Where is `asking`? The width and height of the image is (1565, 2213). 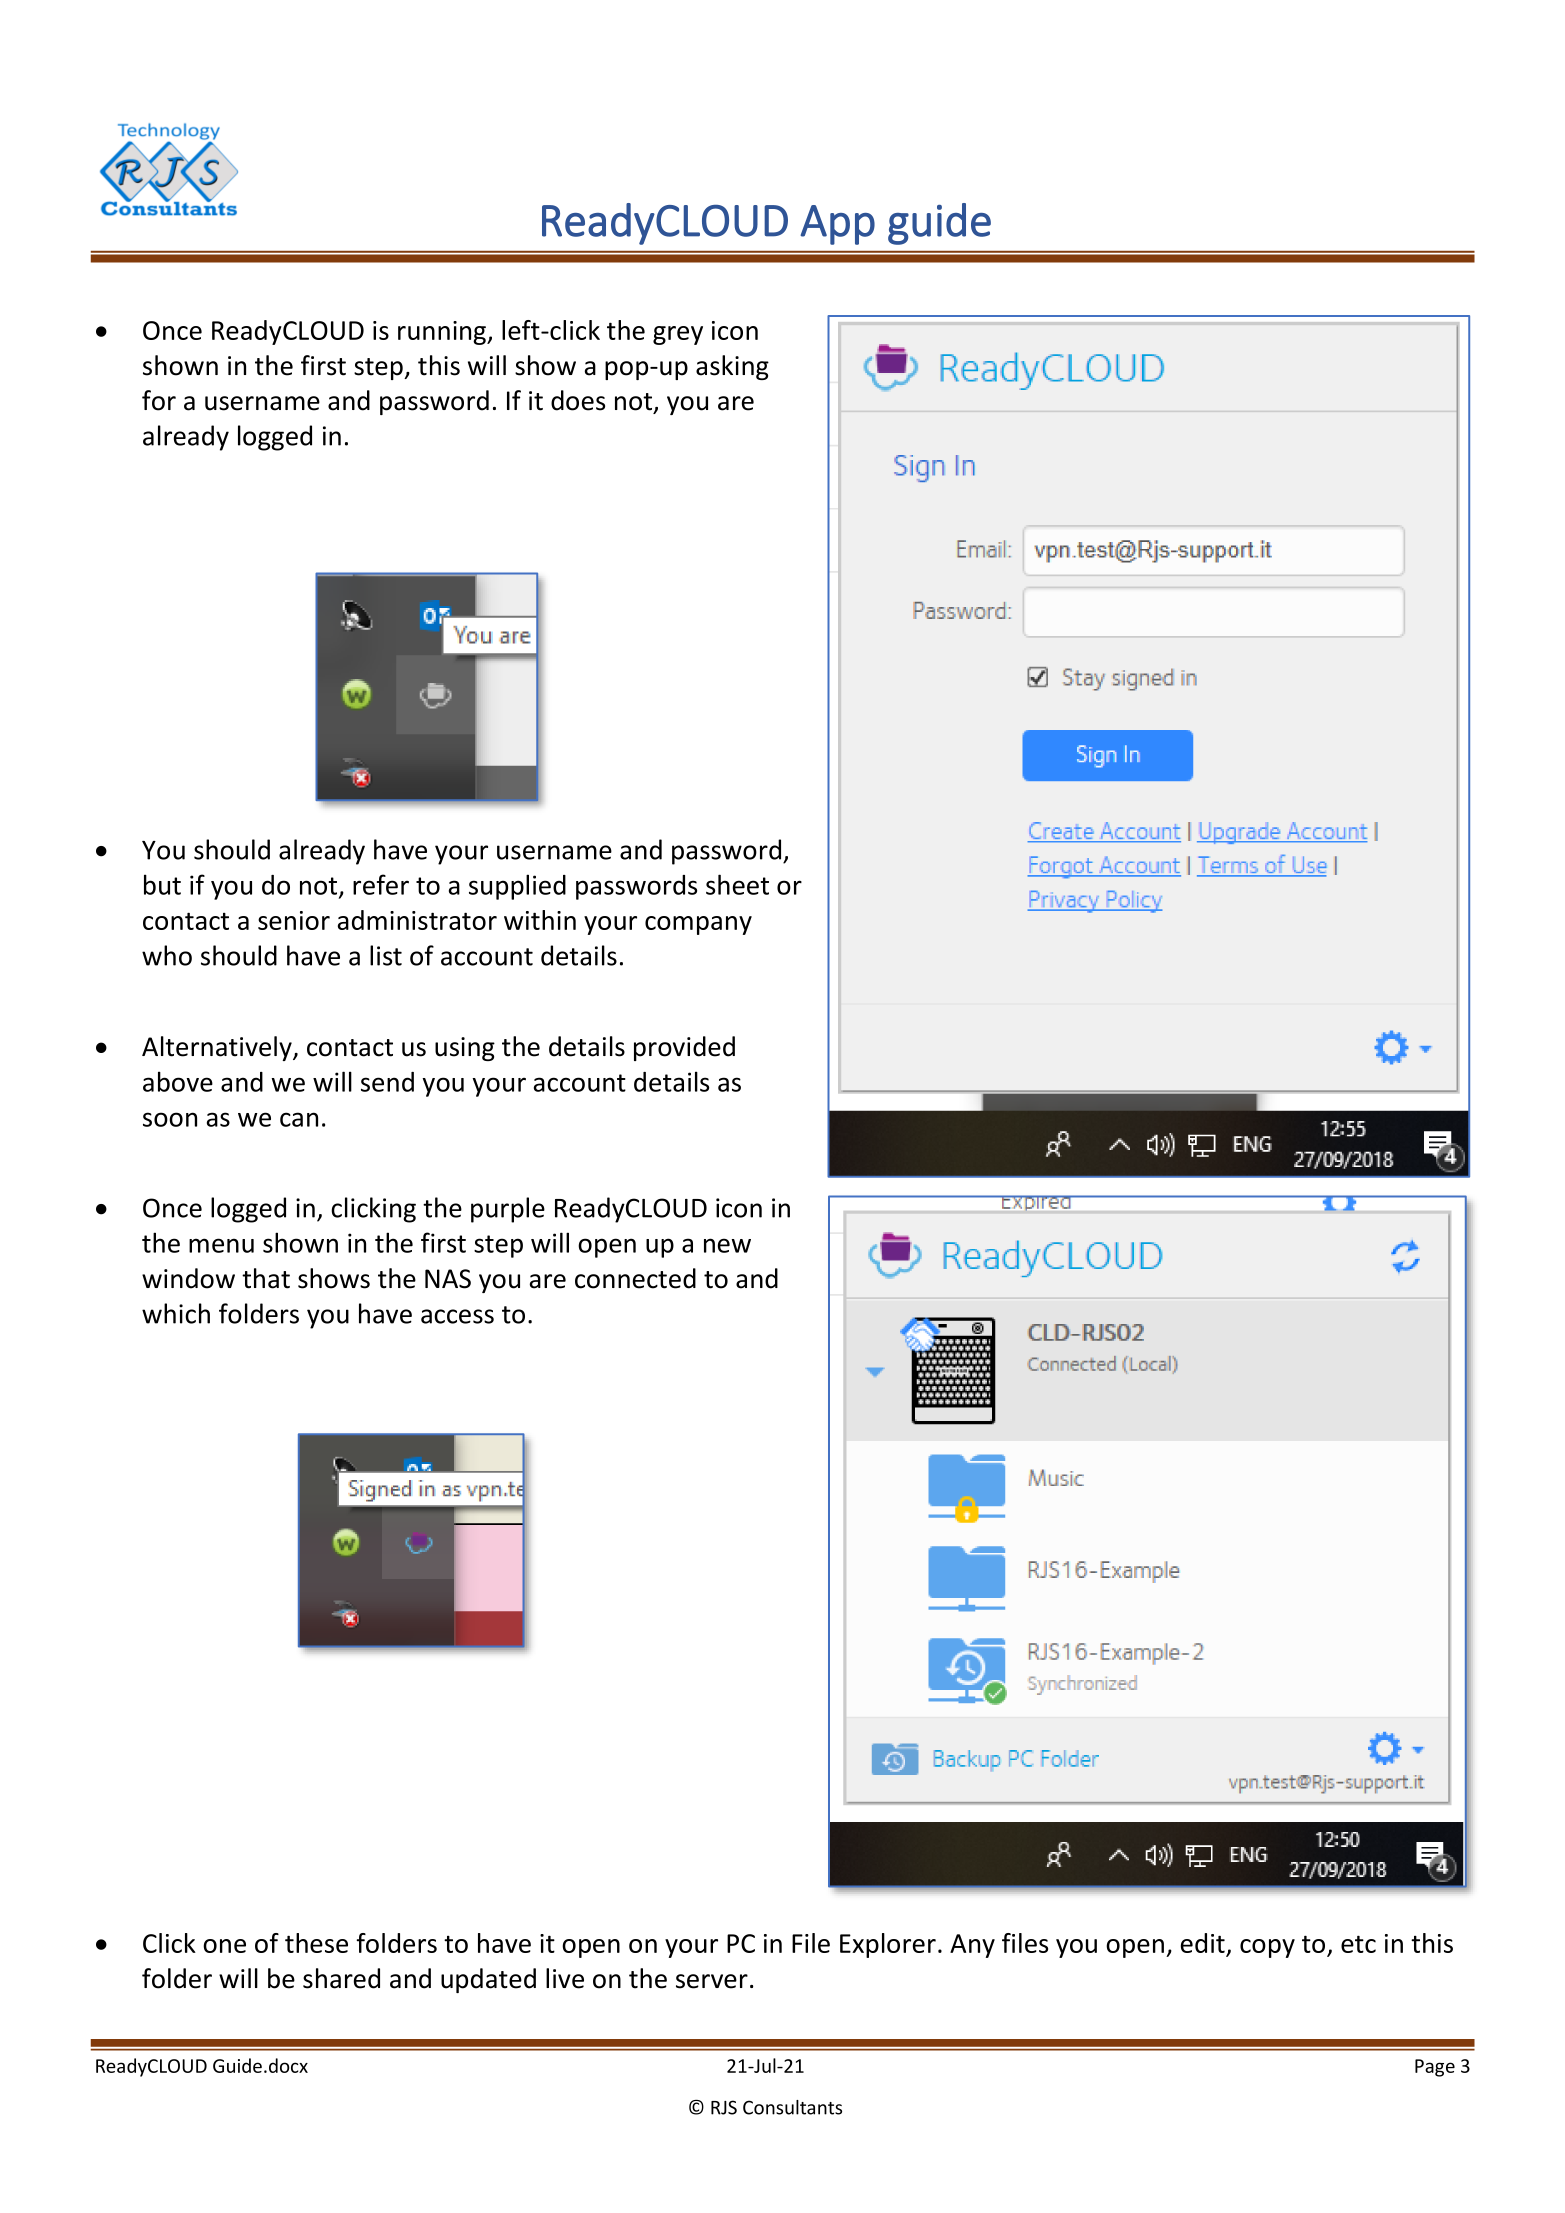
asking is located at coordinates (732, 367).
